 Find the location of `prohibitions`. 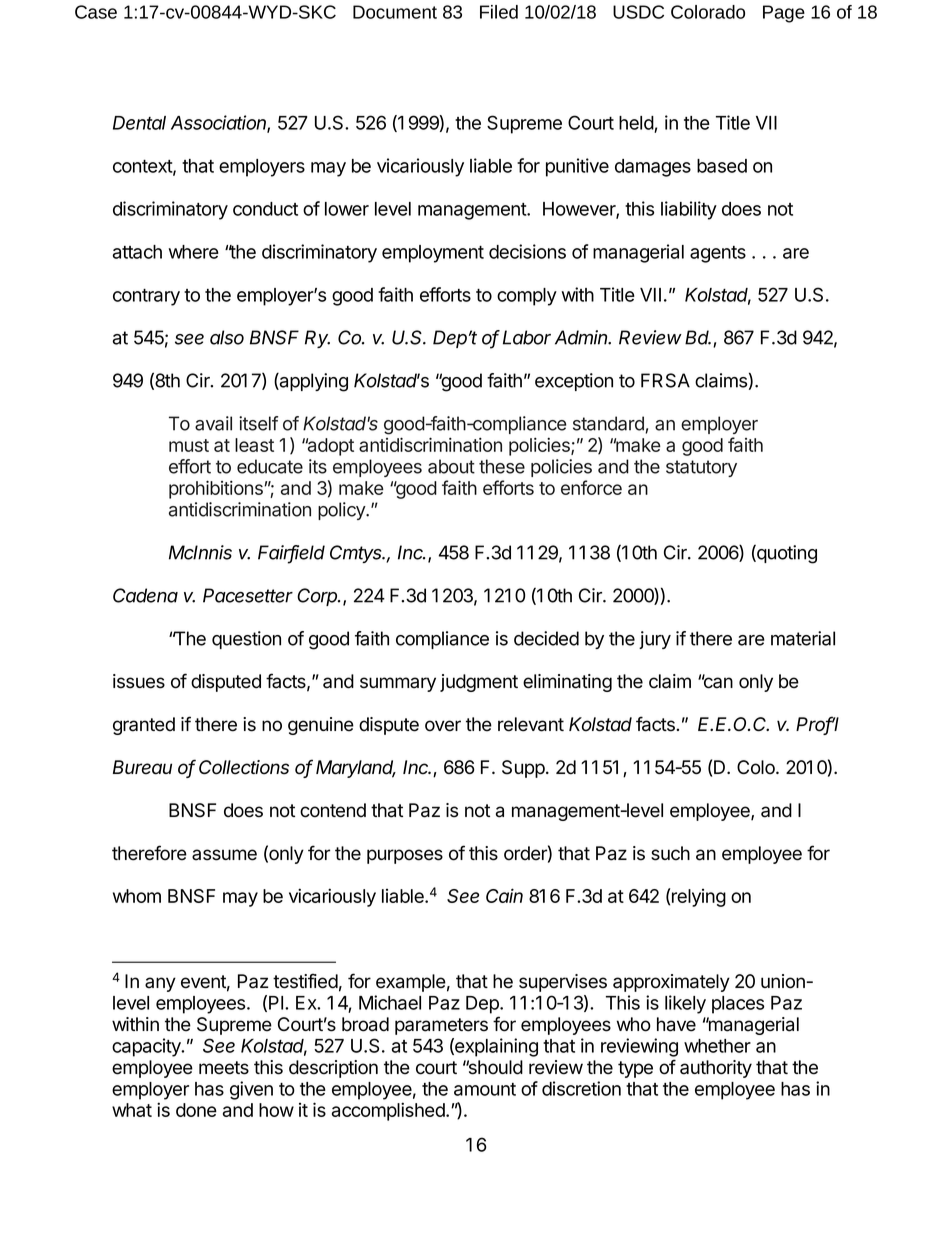

prohibitions is located at coordinates (216, 489).
